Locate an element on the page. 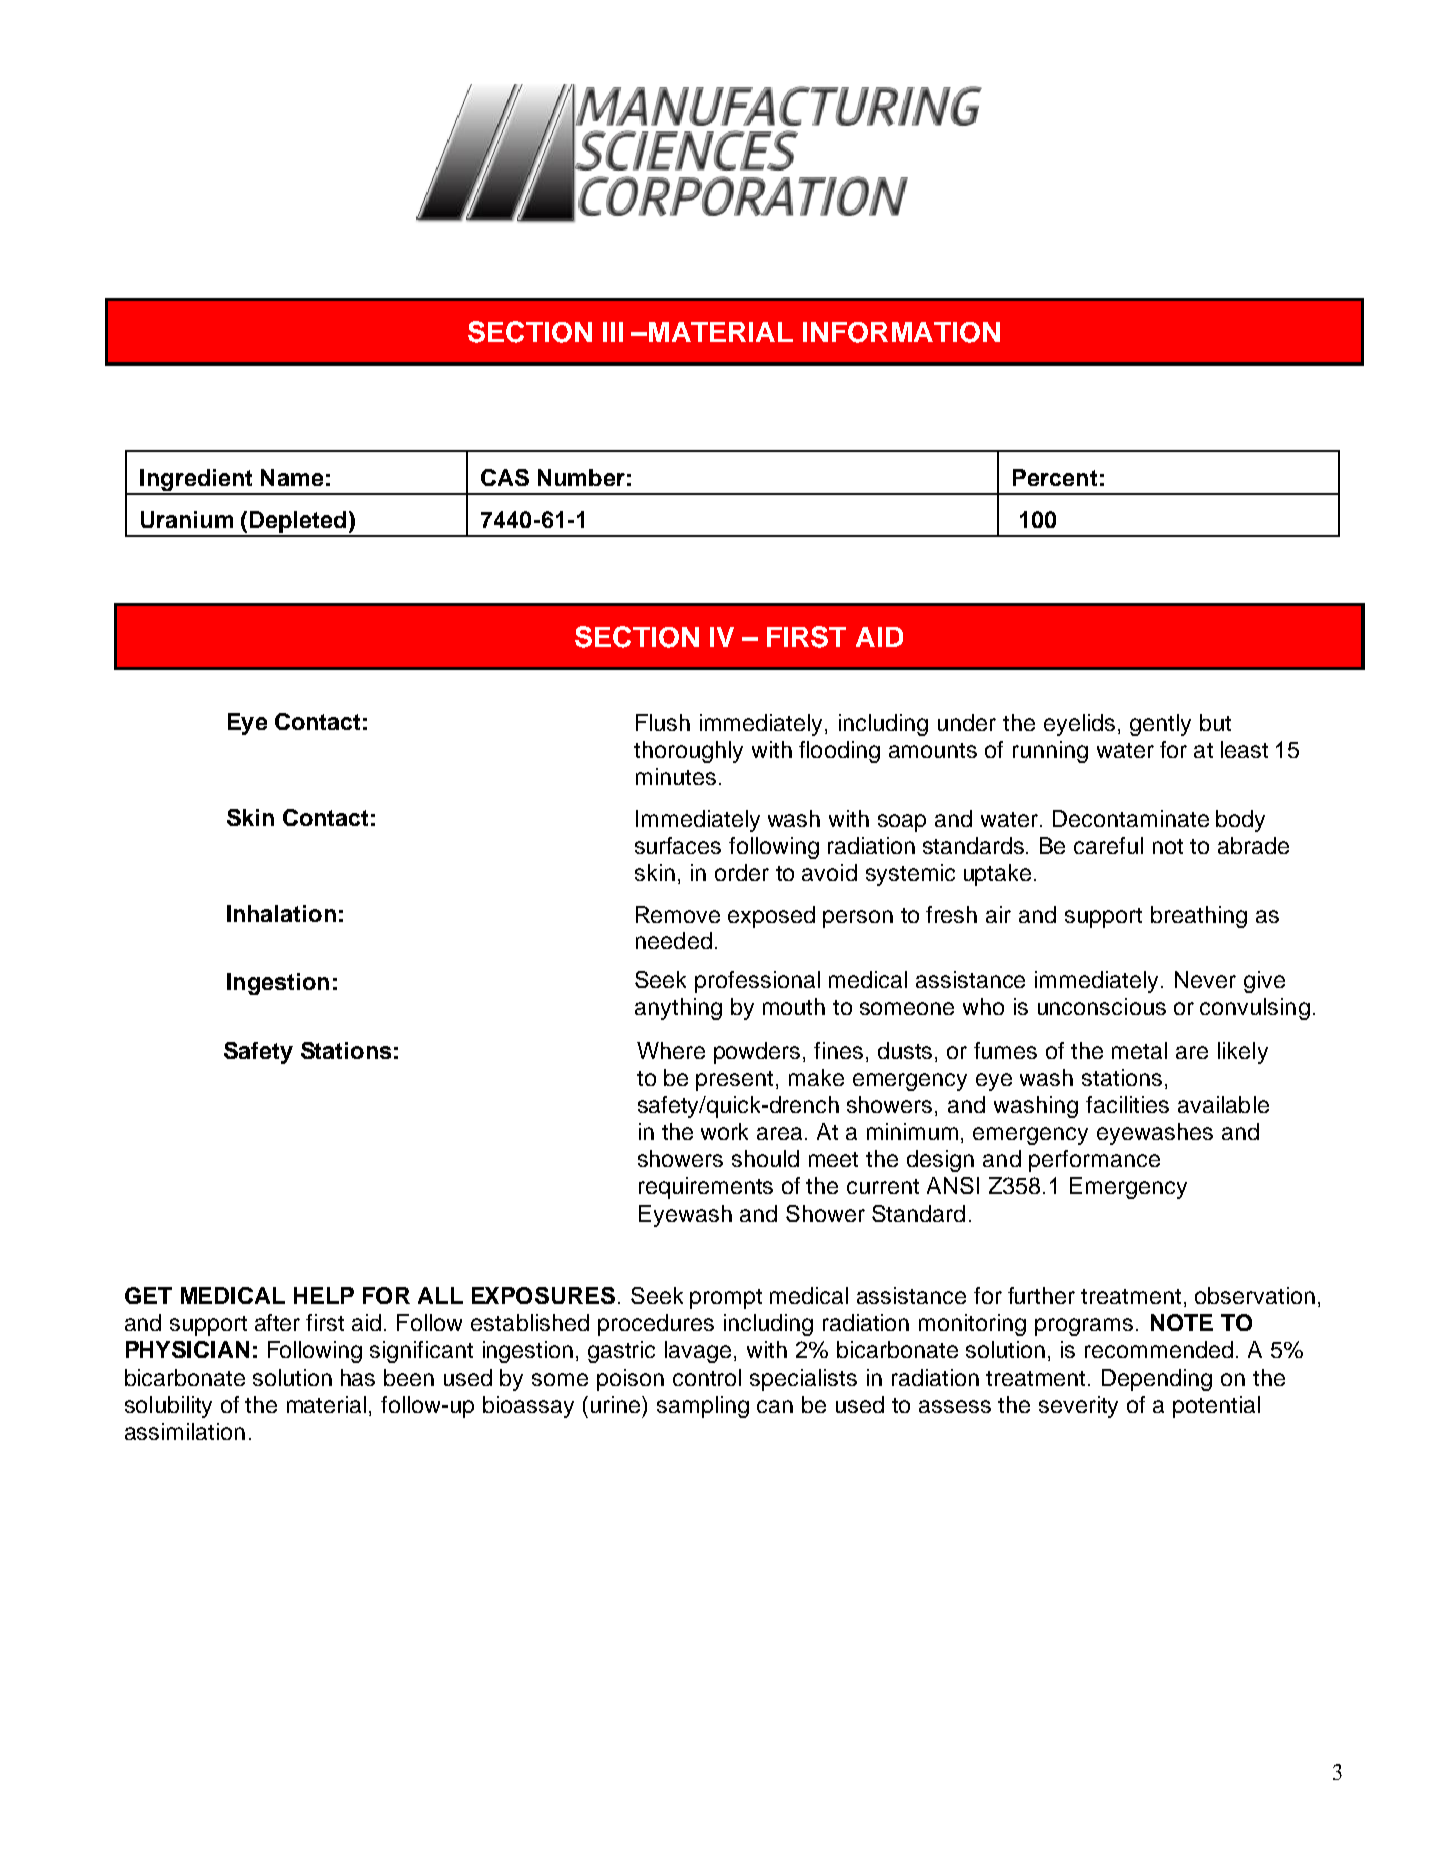 Image resolution: width=1445 pixels, height=1870 pixels. has is located at coordinates (358, 1377).
